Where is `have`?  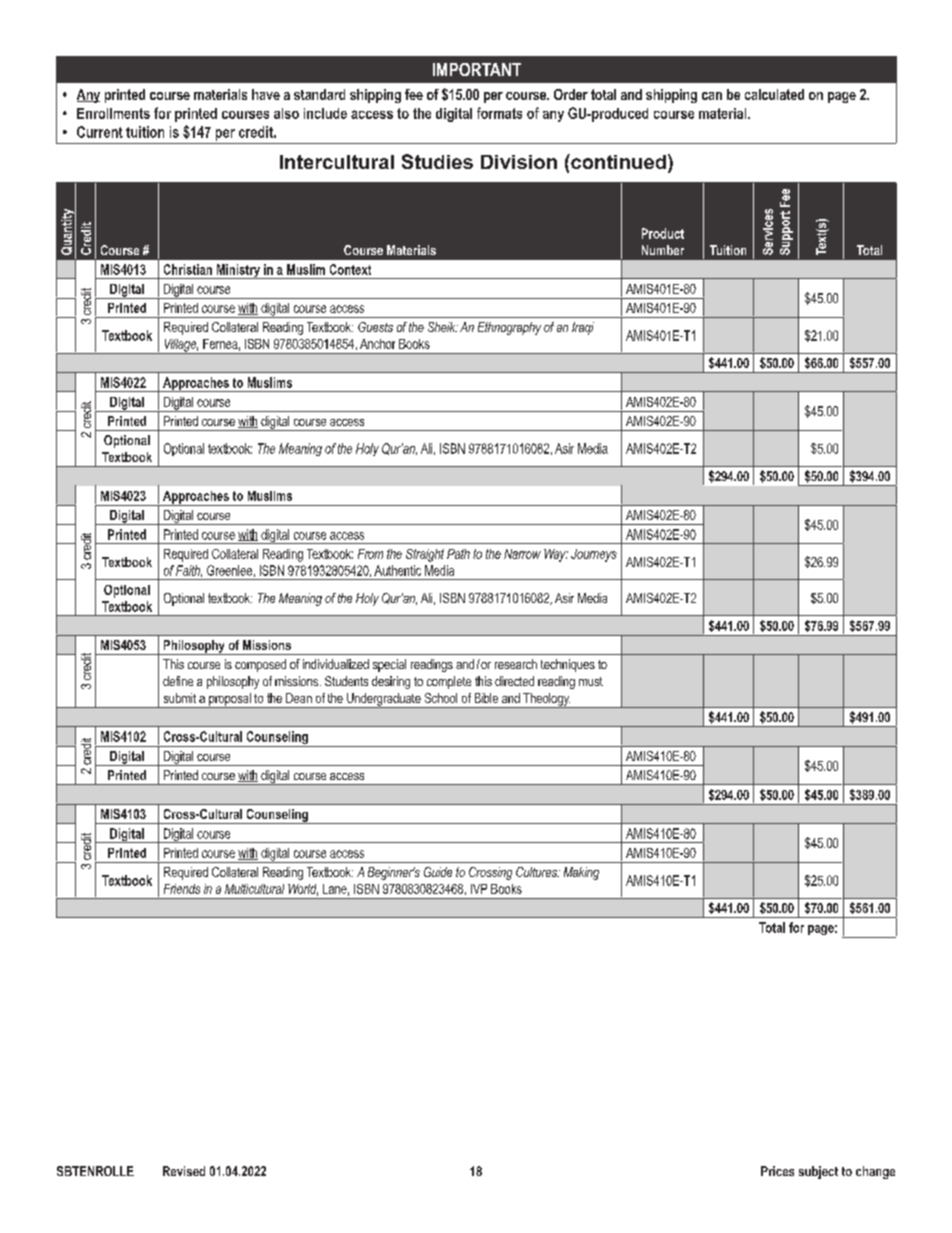
have is located at coordinates (266, 94).
